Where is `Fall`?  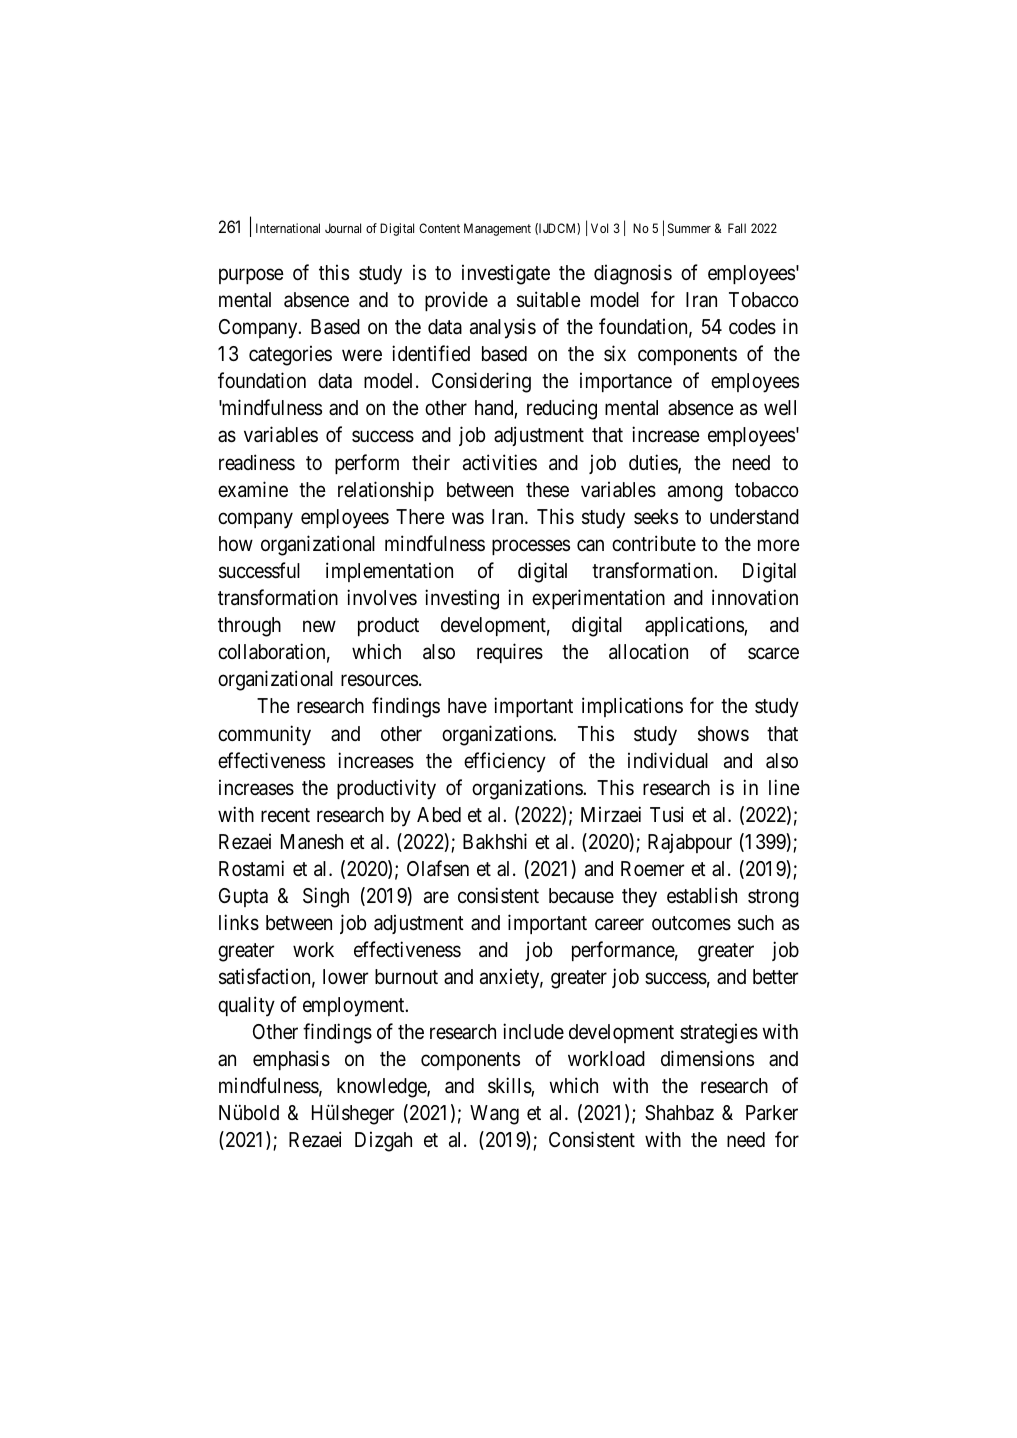 Fall is located at coordinates (737, 228).
